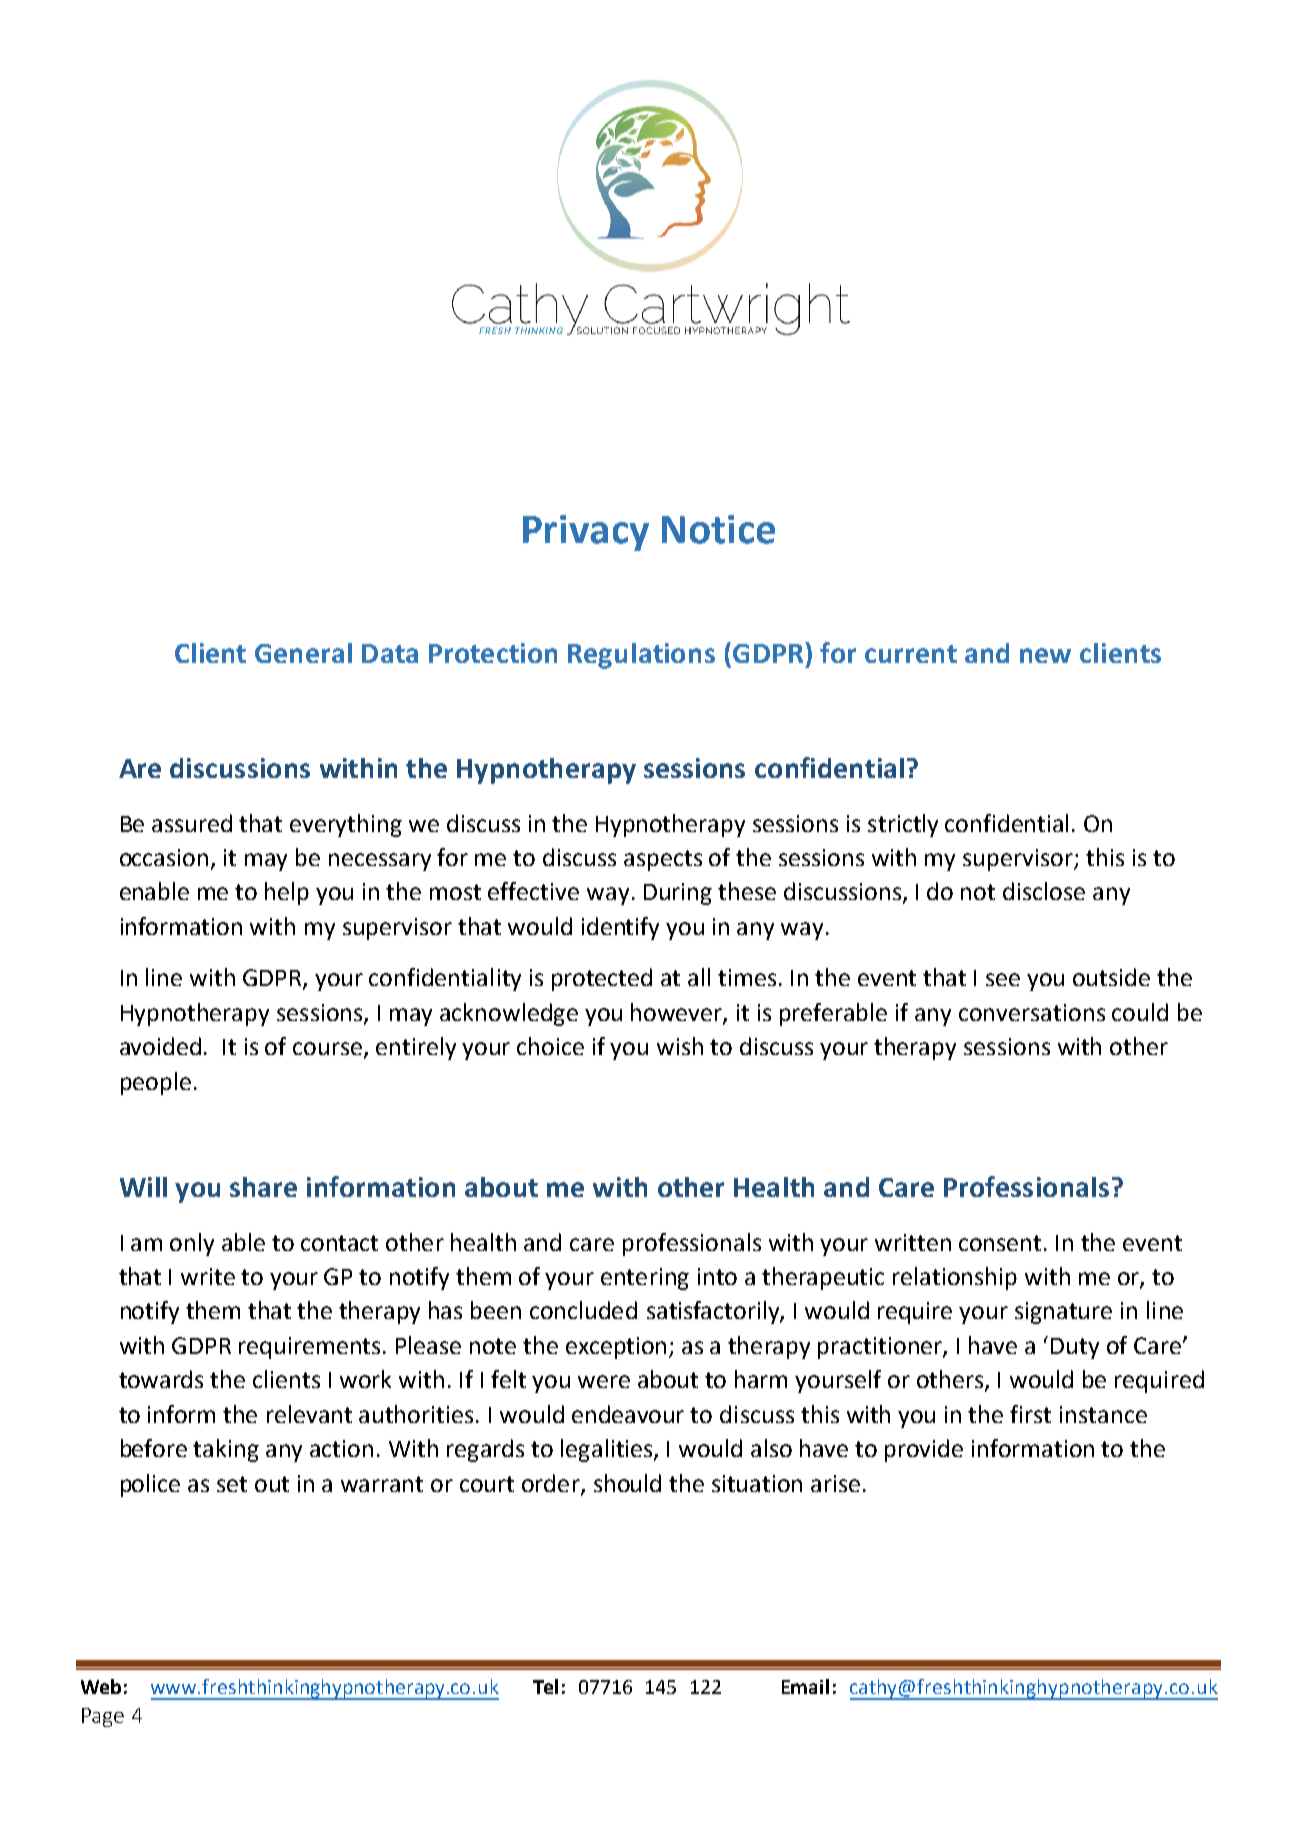 Image resolution: width=1295 pixels, height=1832 pixels. What do you see at coordinates (1044, 891) in the image?
I see `disclose` at bounding box center [1044, 891].
